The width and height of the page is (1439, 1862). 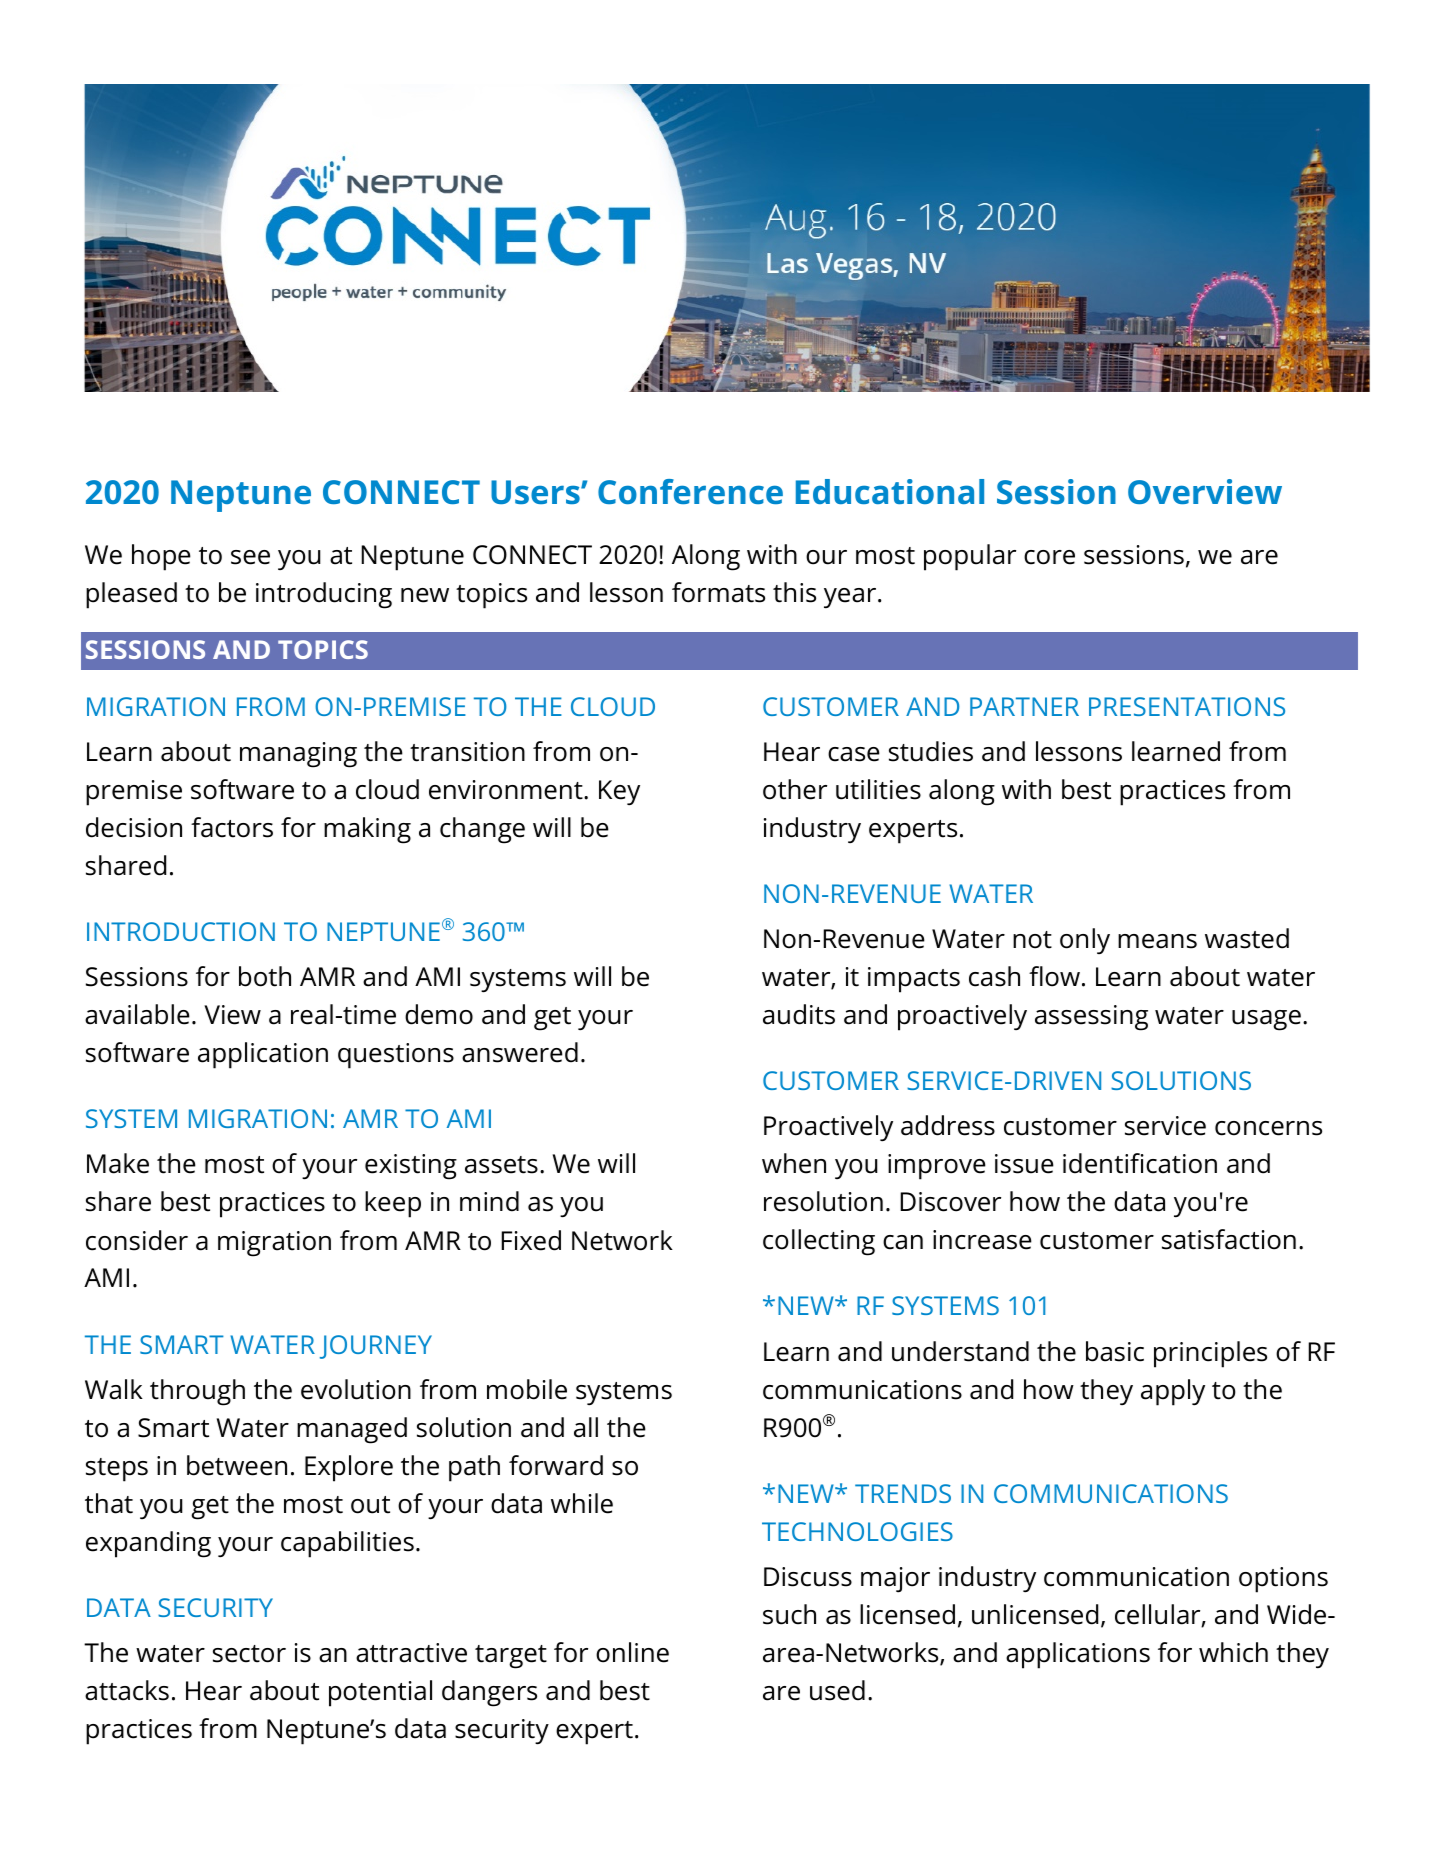 What do you see at coordinates (690, 491) in the page?
I see `Conference` at bounding box center [690, 491].
